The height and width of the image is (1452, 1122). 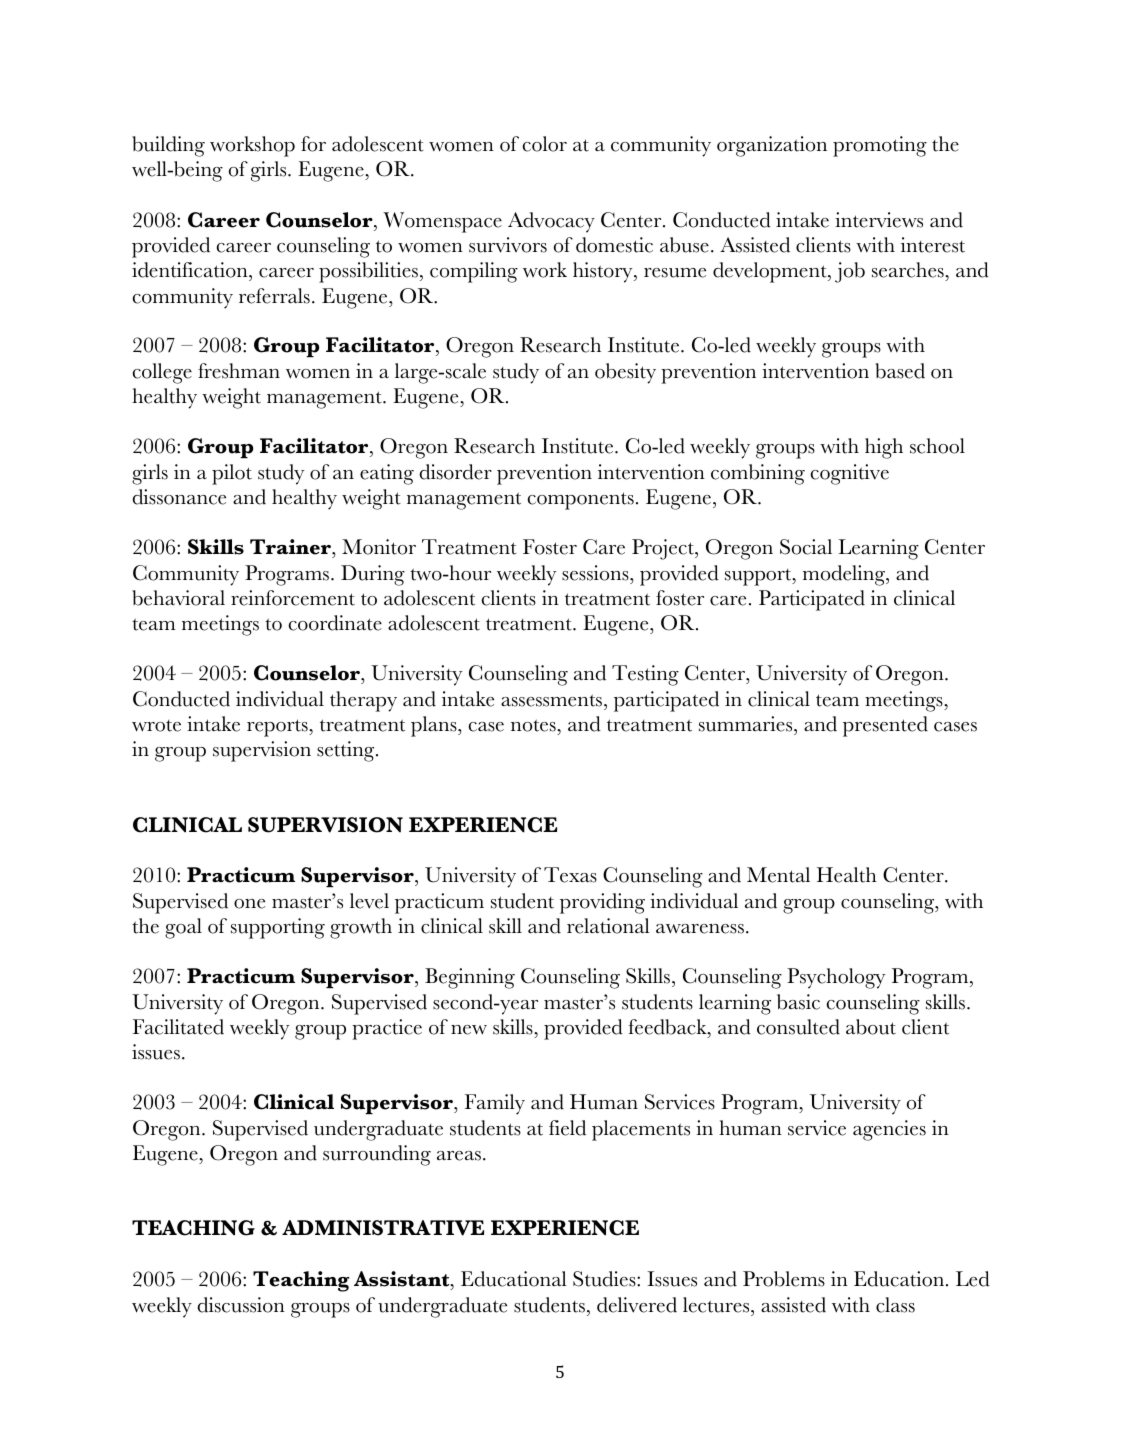 I want to click on notes, so click(x=534, y=727).
